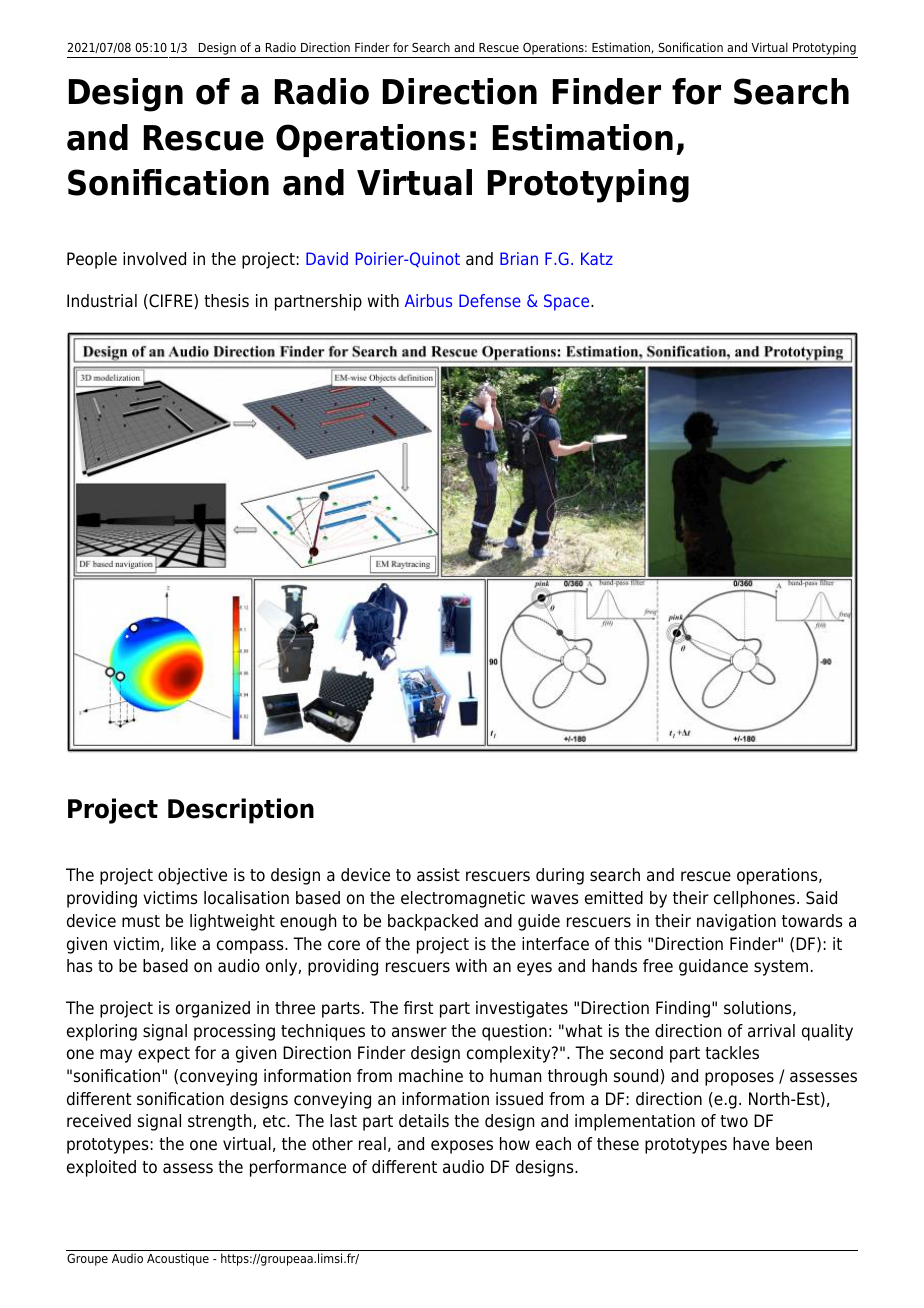 This screenshot has height=1308, width=924. Describe the element at coordinates (141, 921) in the screenshot. I see `must` at that location.
